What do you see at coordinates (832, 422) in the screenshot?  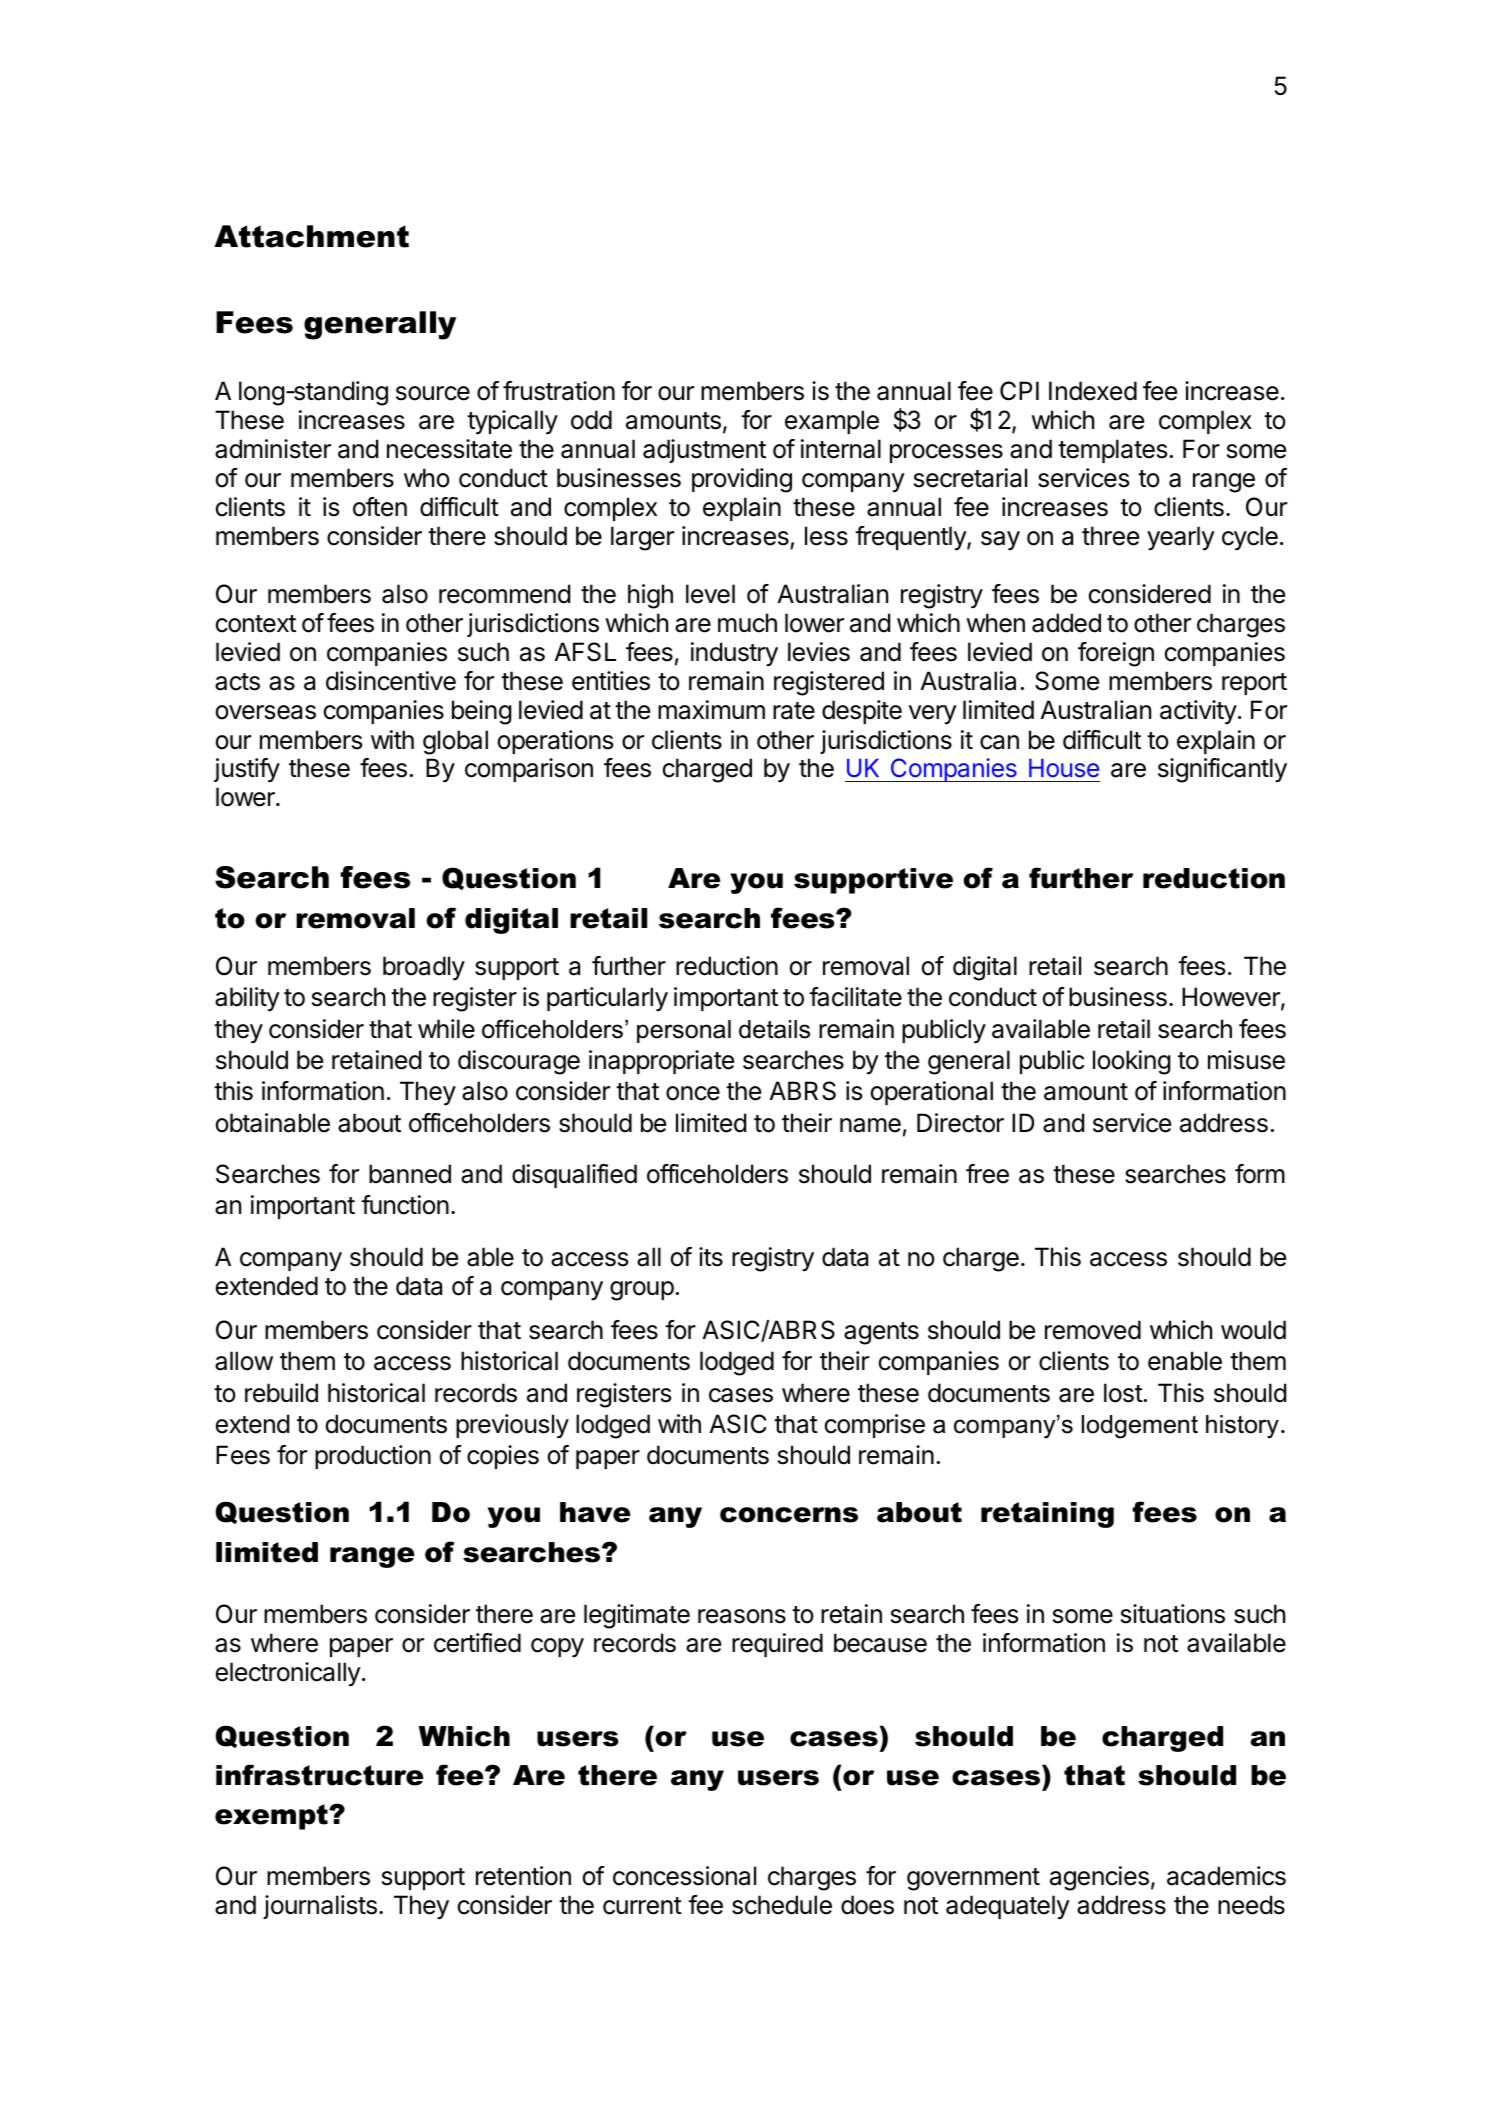 I see `example` at bounding box center [832, 422].
